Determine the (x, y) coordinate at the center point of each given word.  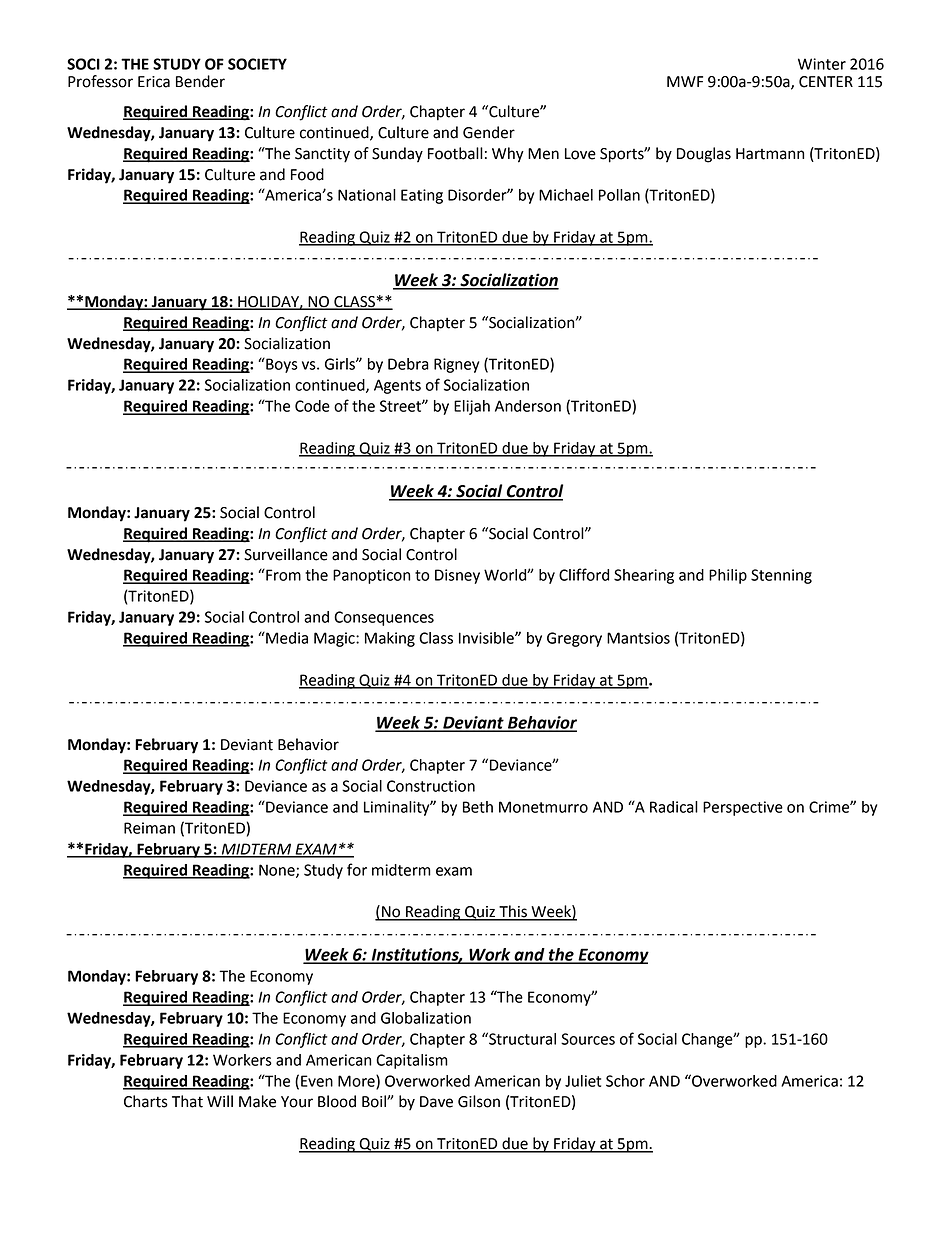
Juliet (583, 1081)
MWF (685, 81)
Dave (436, 1102)
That (187, 1101)
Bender (200, 81)
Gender (489, 132)
